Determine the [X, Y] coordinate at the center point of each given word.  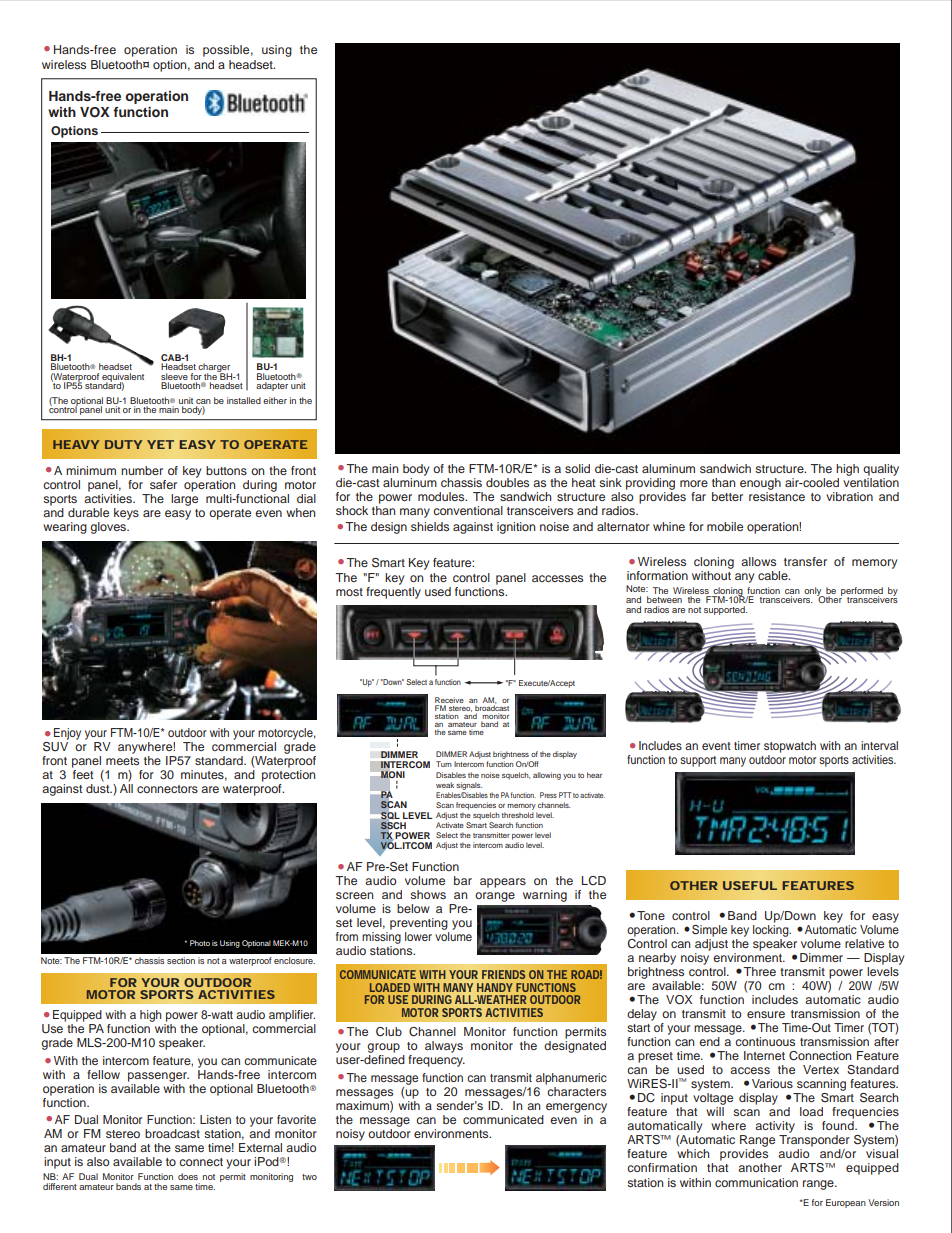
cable [774, 575]
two [309, 1177]
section [181, 960]
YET [160, 444]
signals [469, 786]
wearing [65, 528]
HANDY [495, 987]
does [188, 1176]
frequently [393, 593]
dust [99, 788]
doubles [507, 482]
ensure [766, 1014]
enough [760, 484]
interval [879, 745]
